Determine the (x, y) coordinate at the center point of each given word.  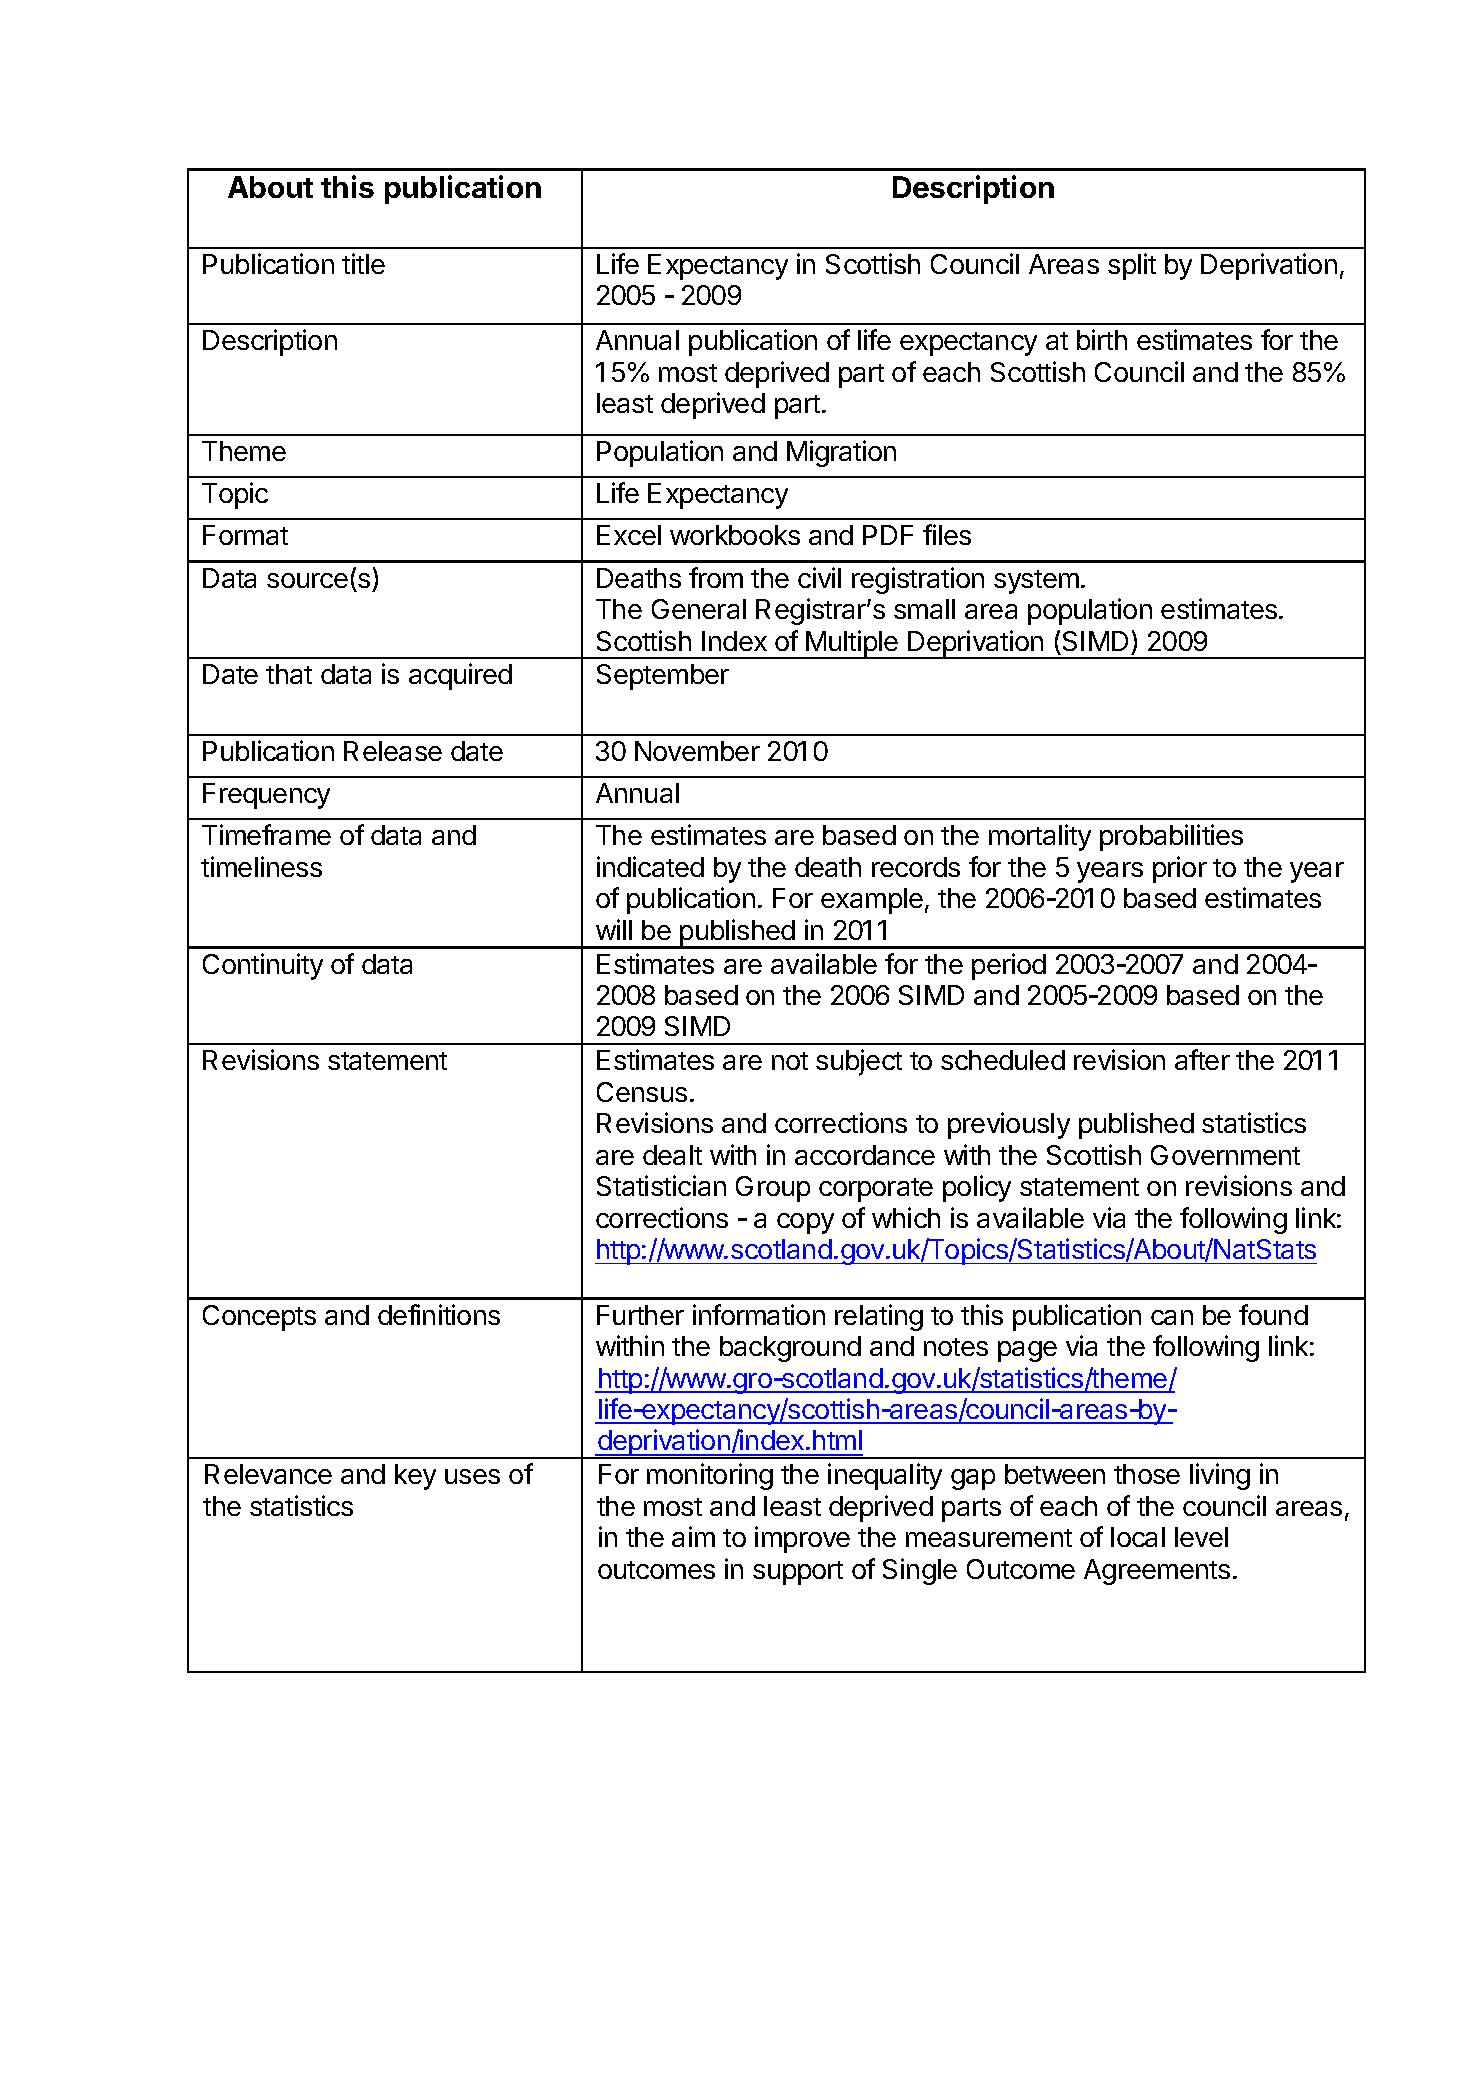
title (363, 263)
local (1138, 1537)
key (415, 1477)
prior (1180, 869)
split (1132, 266)
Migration (841, 453)
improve (802, 1539)
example (872, 901)
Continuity (263, 966)
